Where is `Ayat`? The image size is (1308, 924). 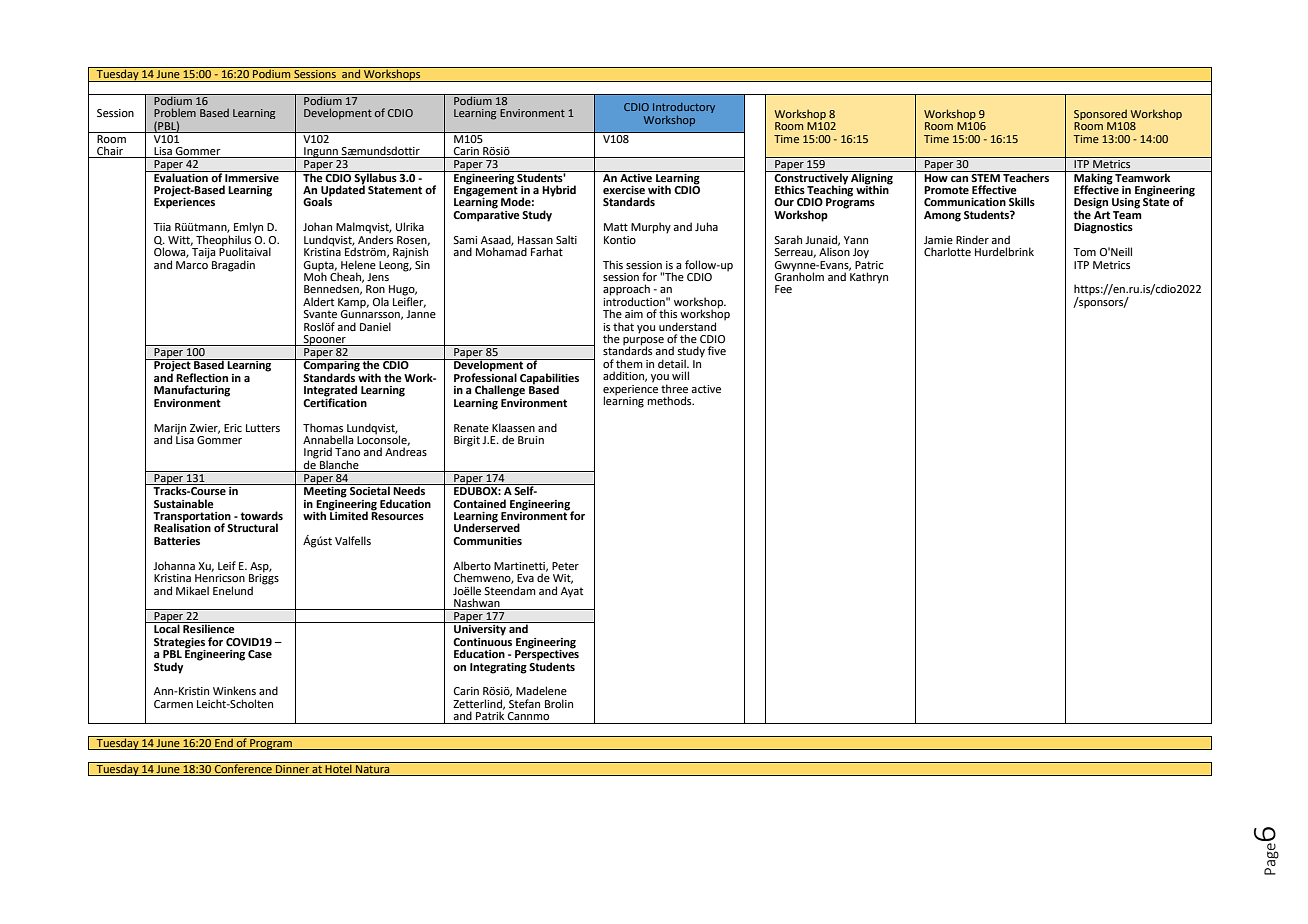 Ayat is located at coordinates (572, 592).
